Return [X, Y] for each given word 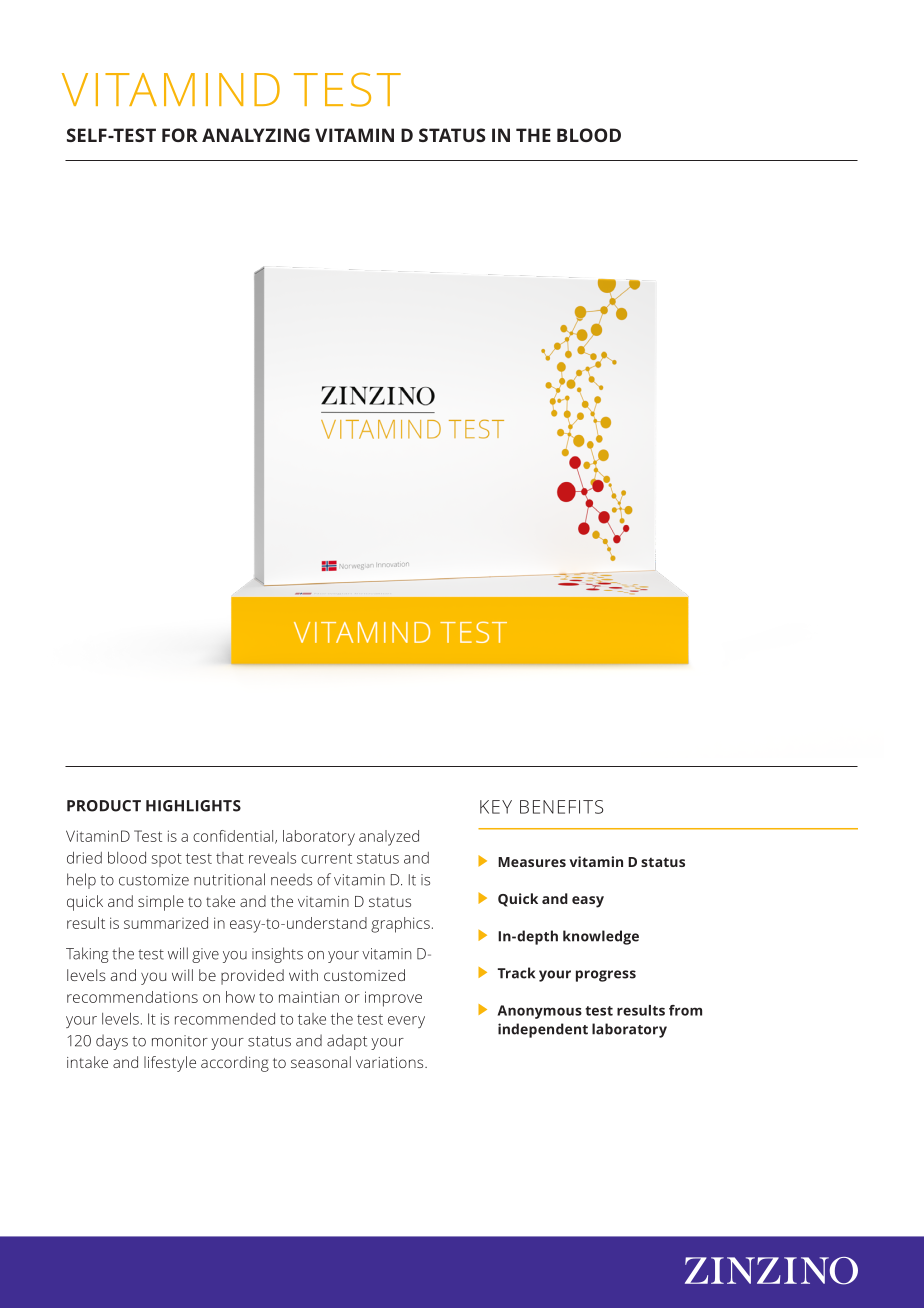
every [406, 1022]
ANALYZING [256, 135]
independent [543, 1030]
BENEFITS [561, 807]
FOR [180, 135]
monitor [180, 1041]
